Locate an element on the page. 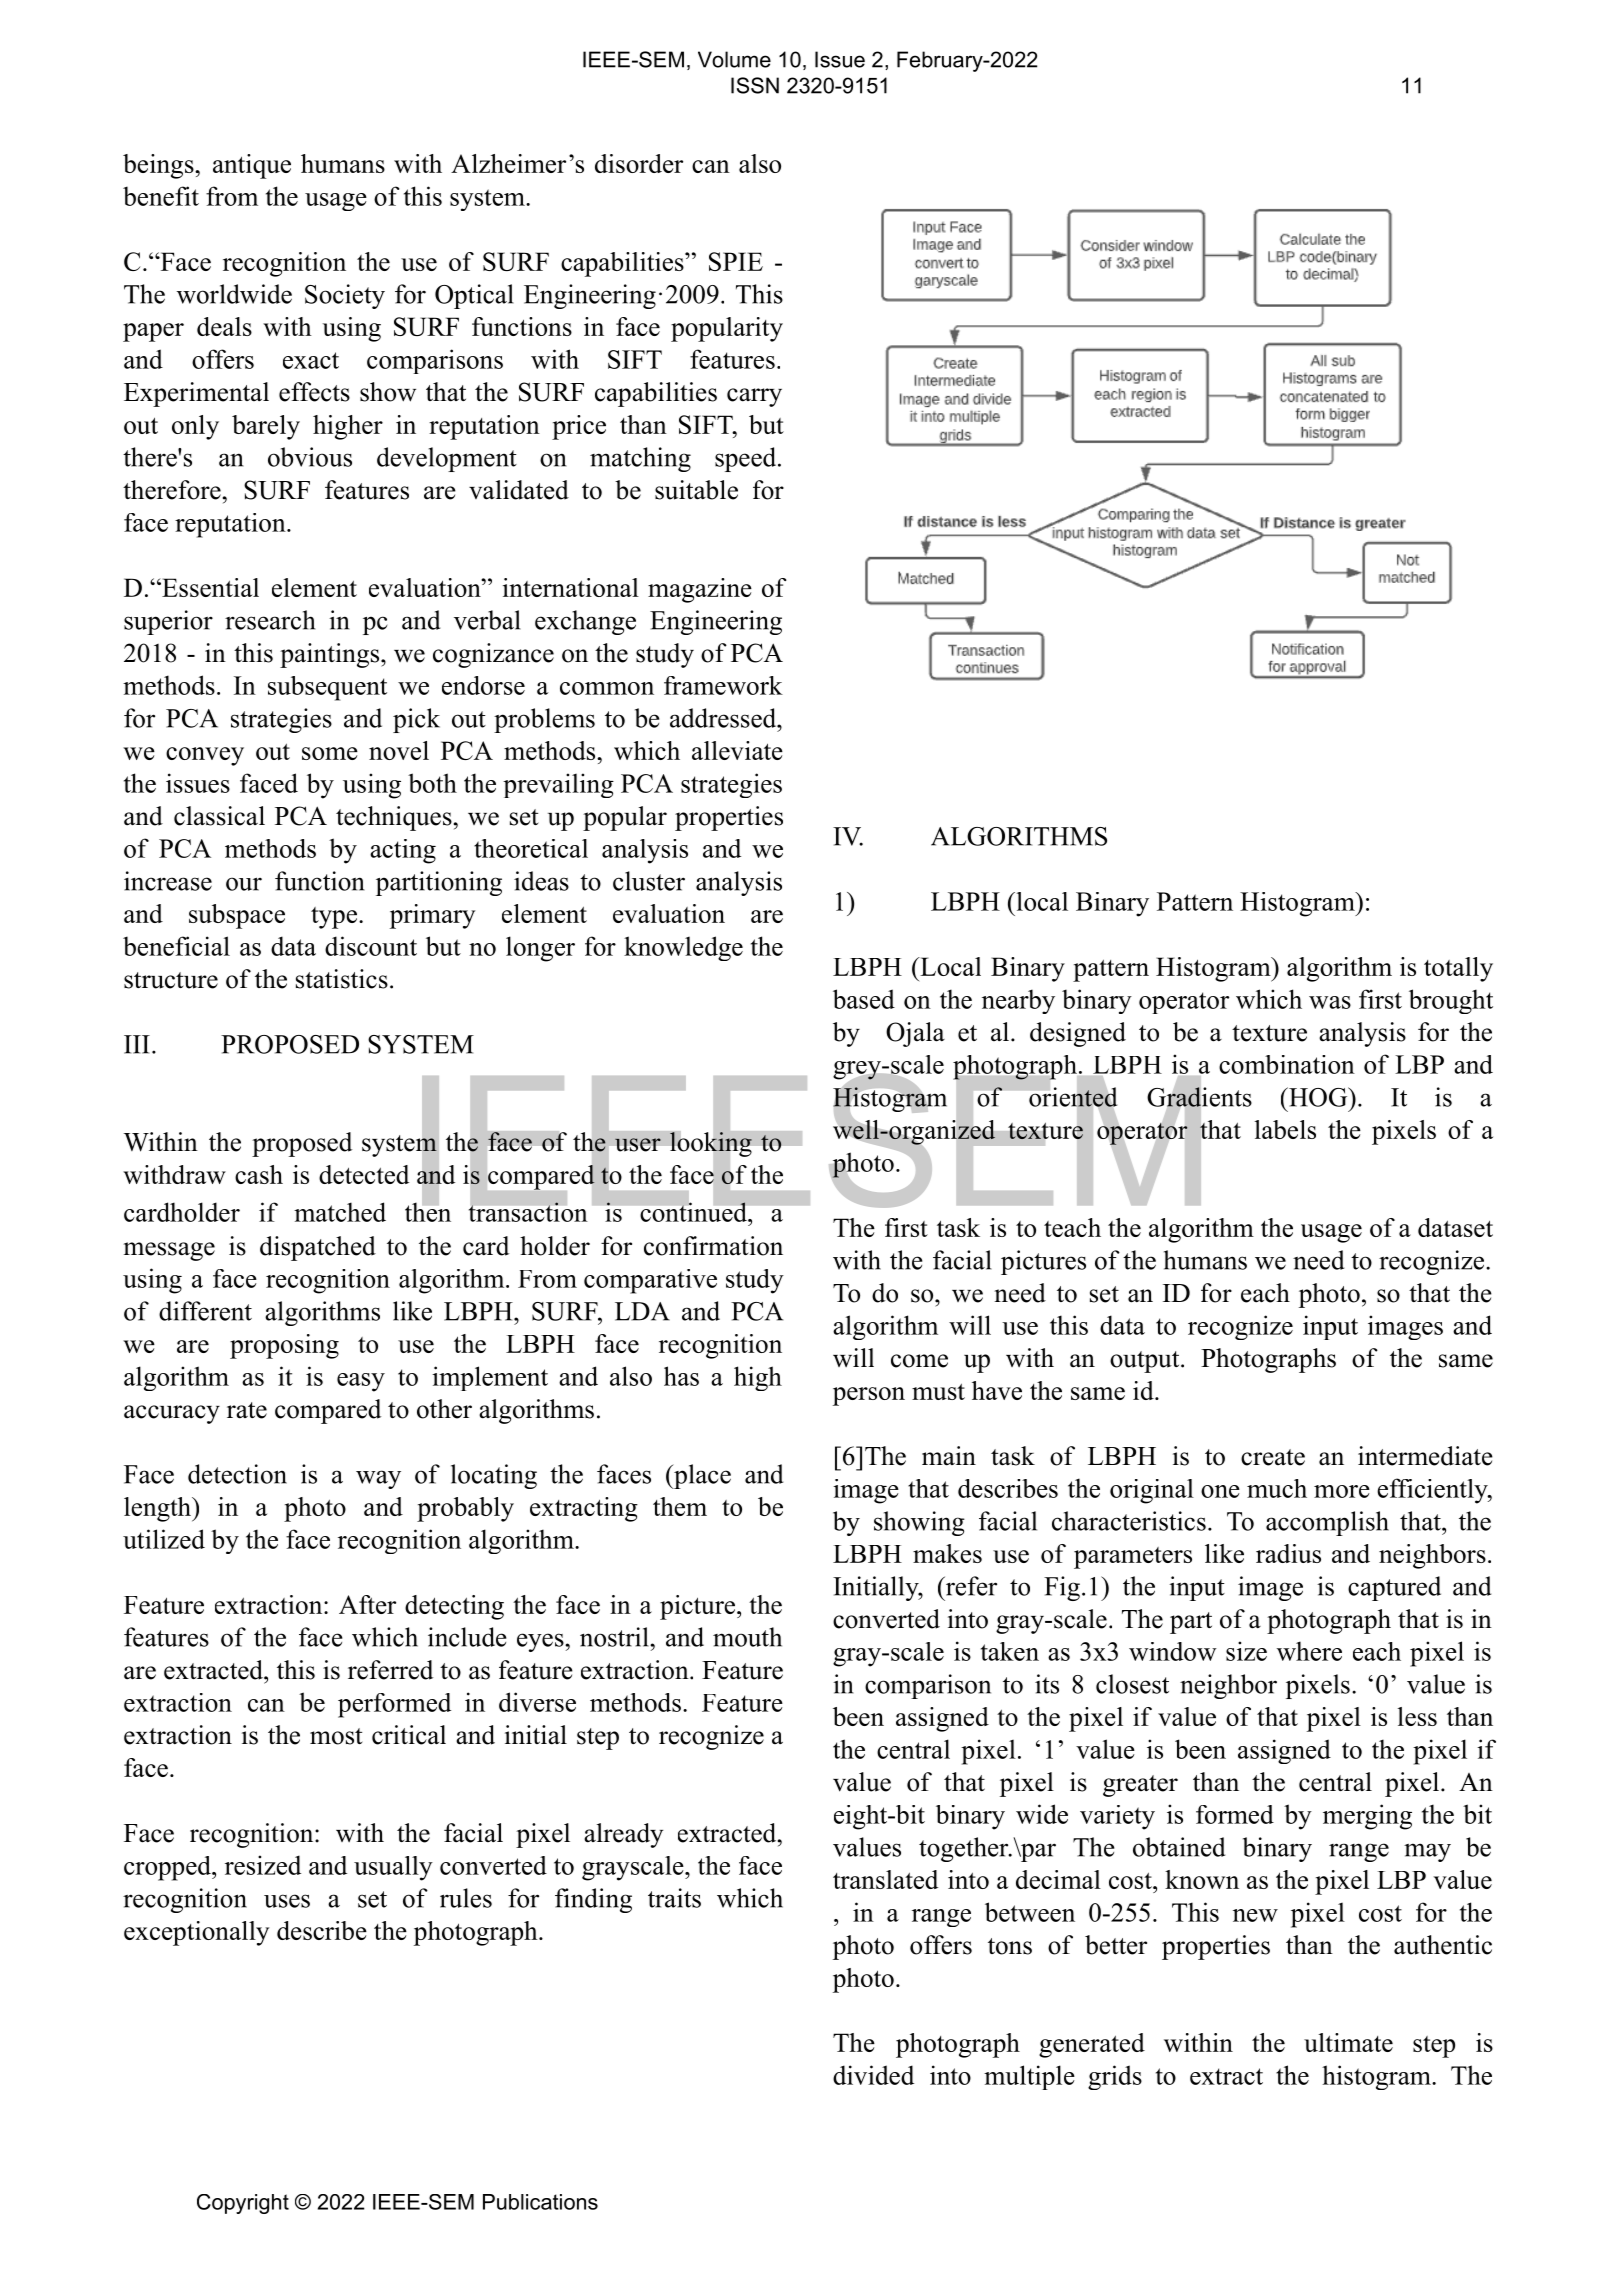 The height and width of the page is (2288, 1620). where is located at coordinates (1309, 1651).
